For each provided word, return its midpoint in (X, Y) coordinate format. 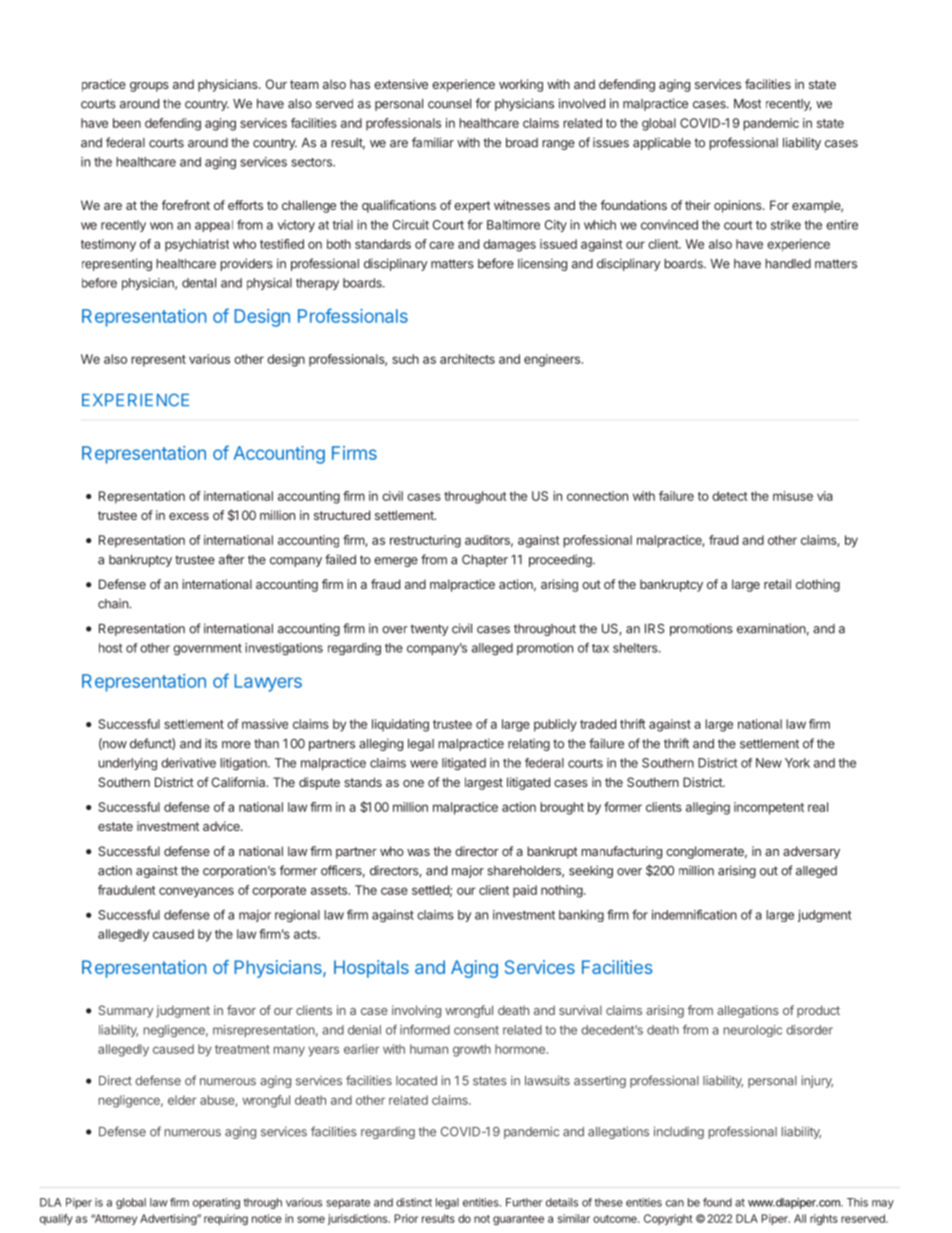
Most (747, 104)
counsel (449, 104)
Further (524, 1202)
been (127, 123)
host (110, 648)
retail (777, 584)
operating (216, 1203)
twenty (429, 630)
